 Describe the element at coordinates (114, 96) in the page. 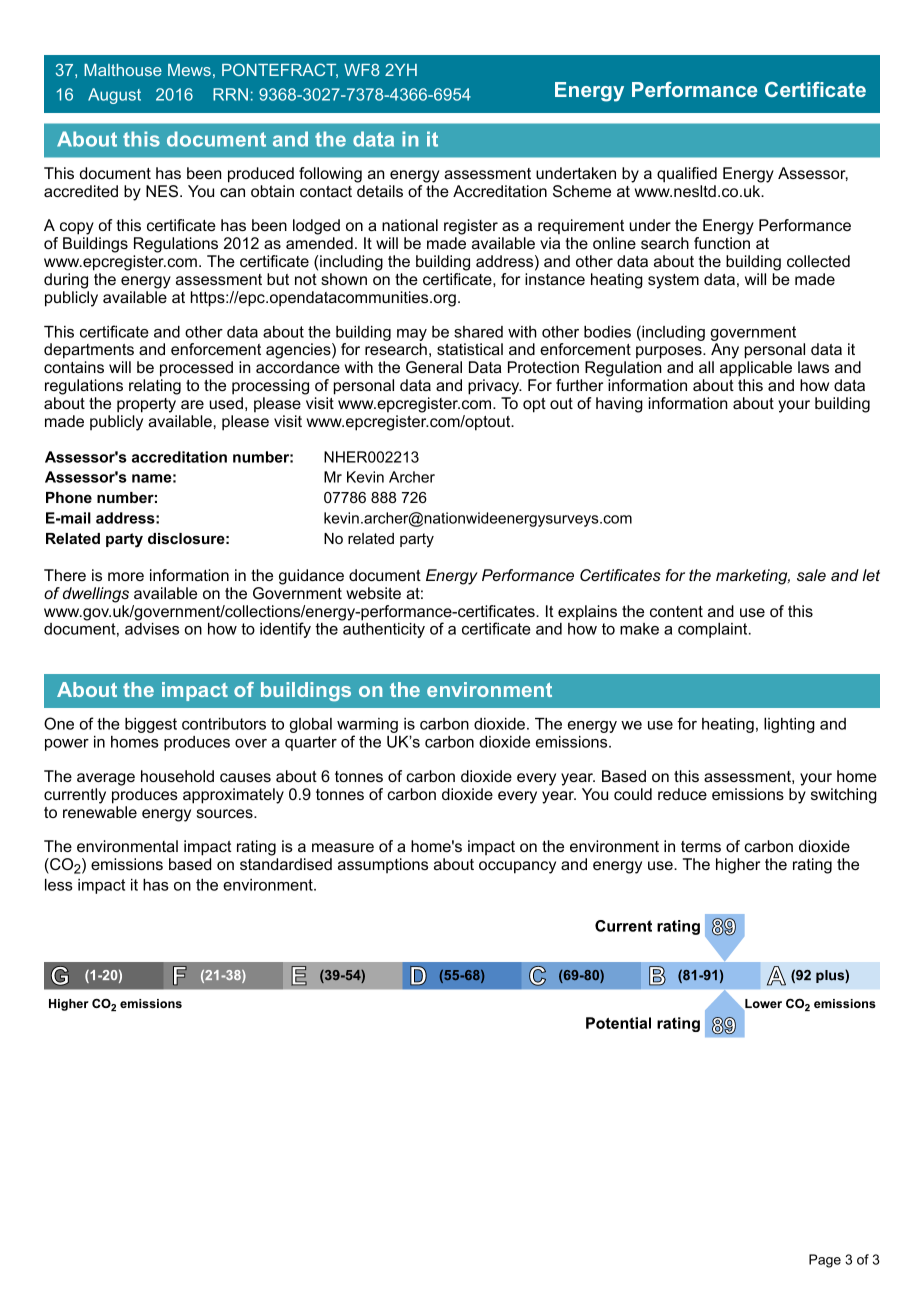

I see `August` at that location.
